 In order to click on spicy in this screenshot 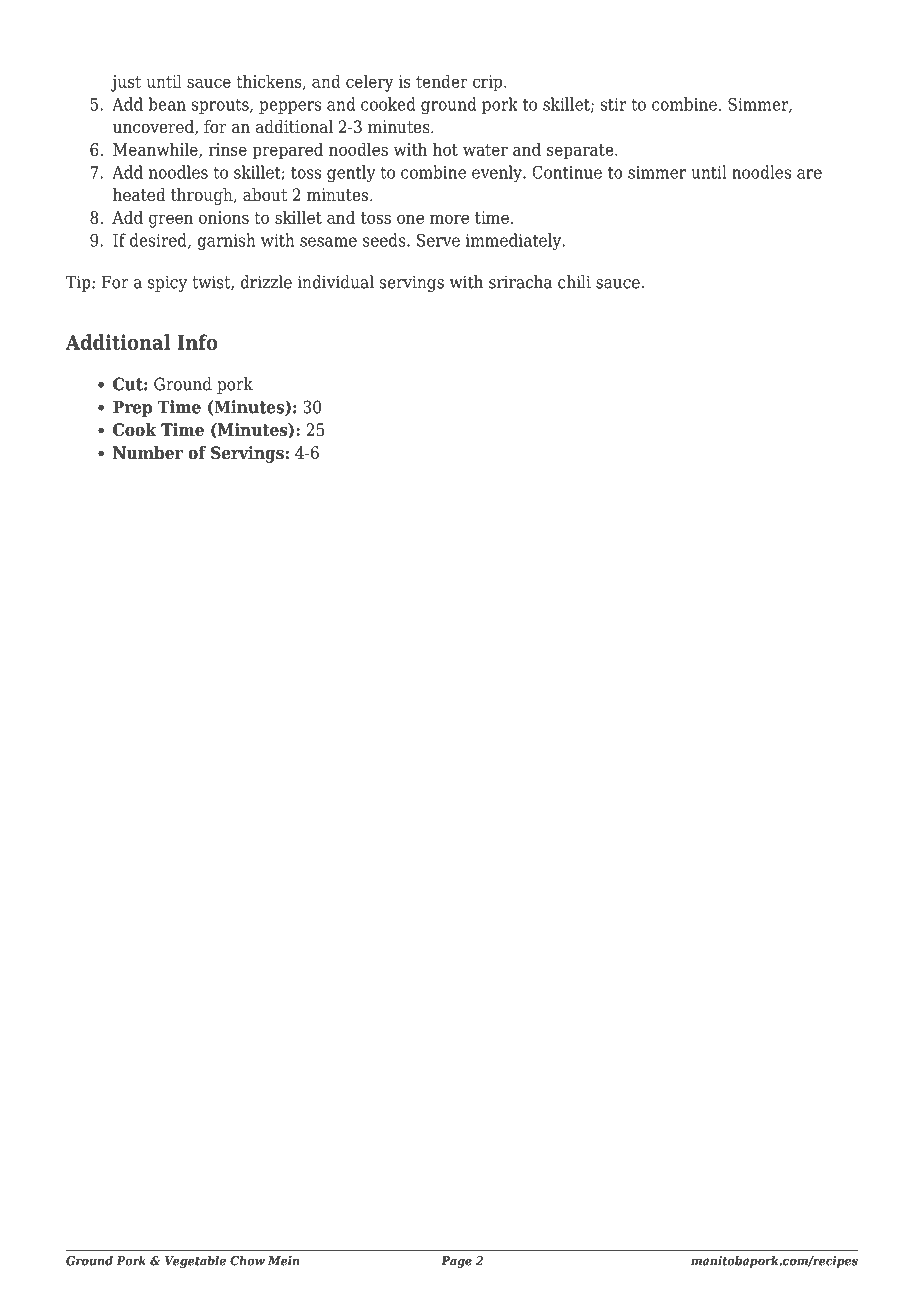, I will do `click(167, 283)`.
